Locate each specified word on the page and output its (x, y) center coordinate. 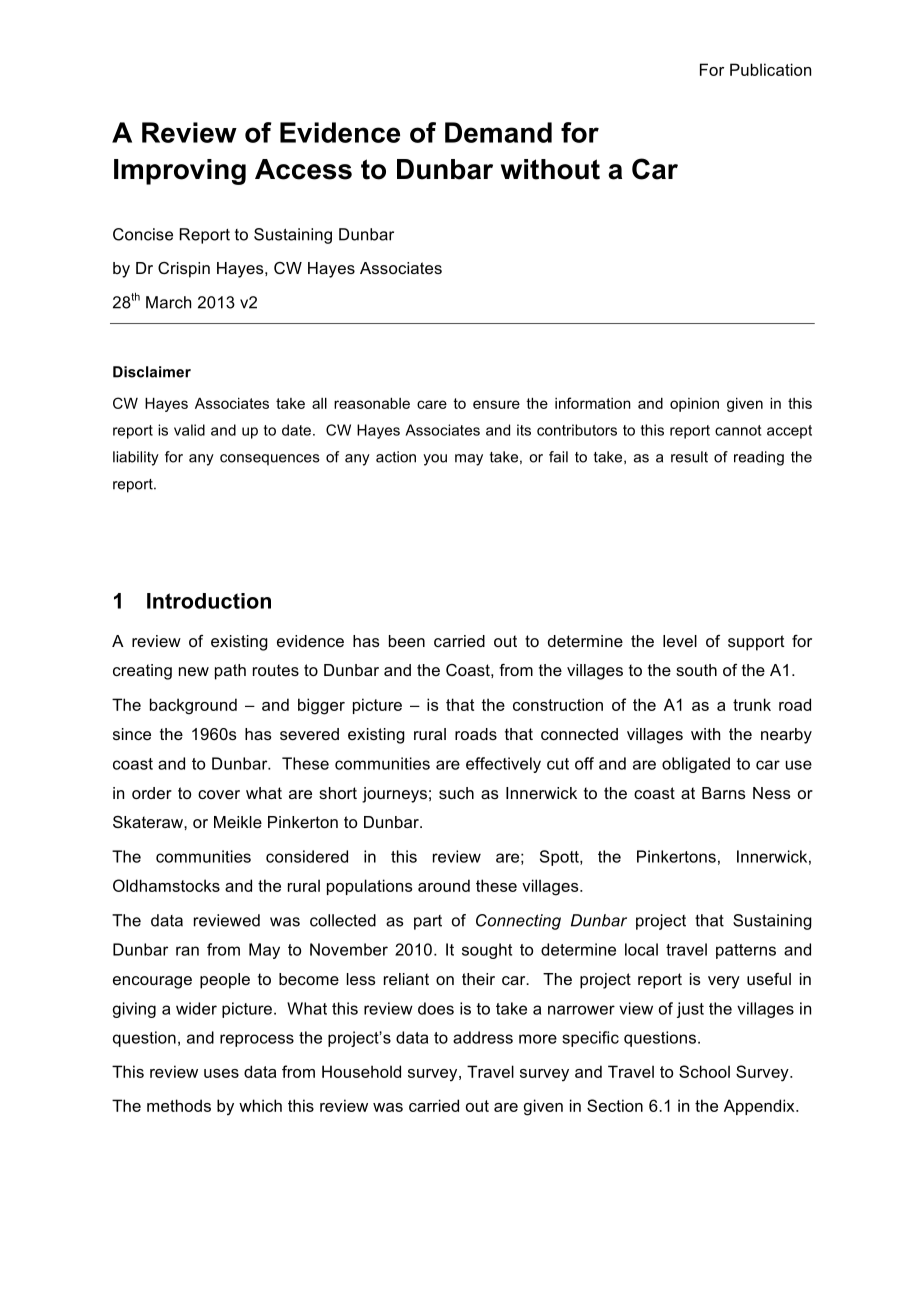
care (432, 404)
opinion (694, 405)
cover (219, 794)
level (680, 641)
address (483, 1037)
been (407, 641)
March (168, 302)
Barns (724, 793)
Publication (770, 69)
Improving (180, 172)
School (704, 1071)
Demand (498, 132)
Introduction (209, 601)
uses (221, 1073)
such (456, 793)
